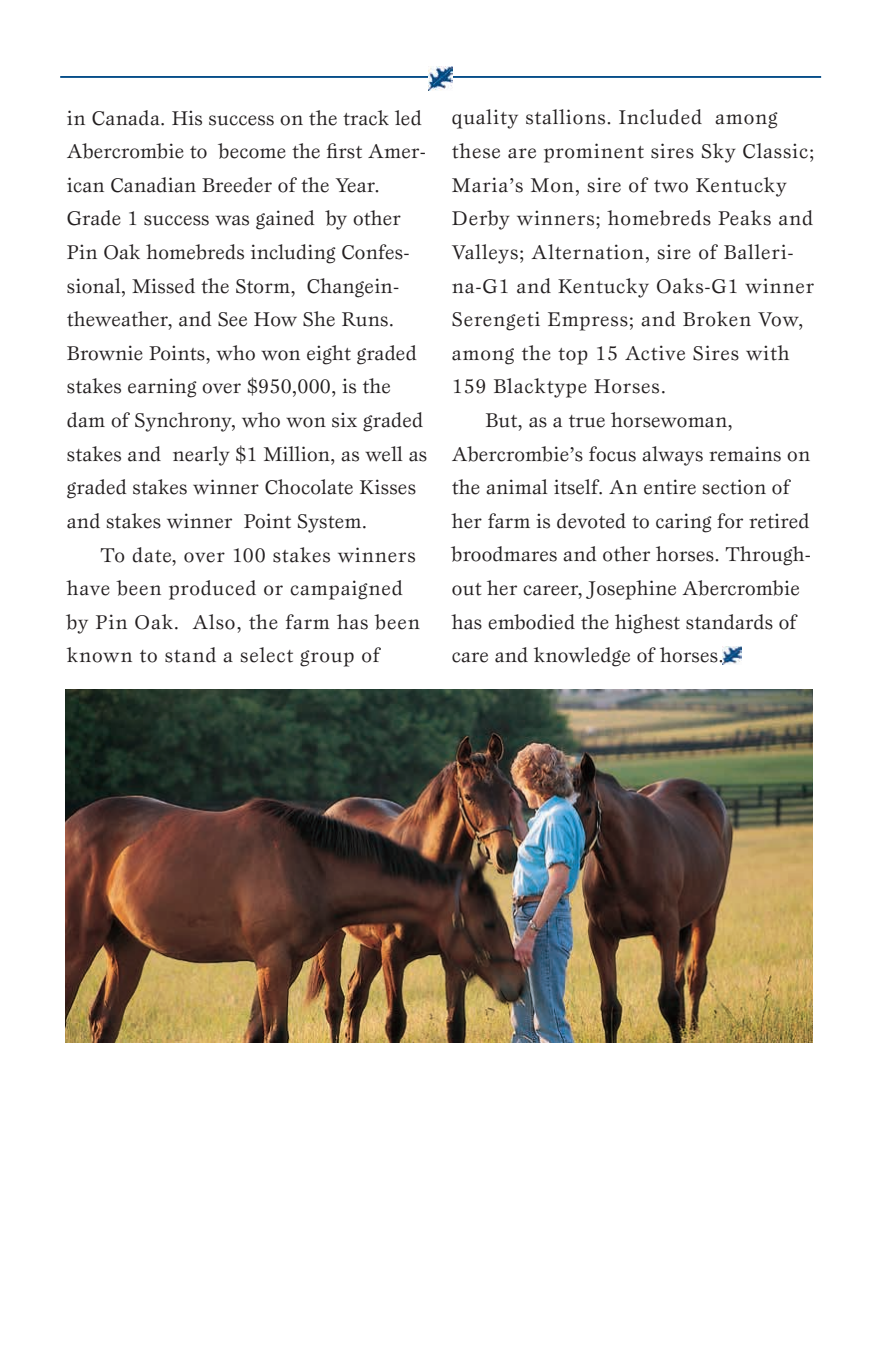  I want to click on Also, so click(213, 622).
